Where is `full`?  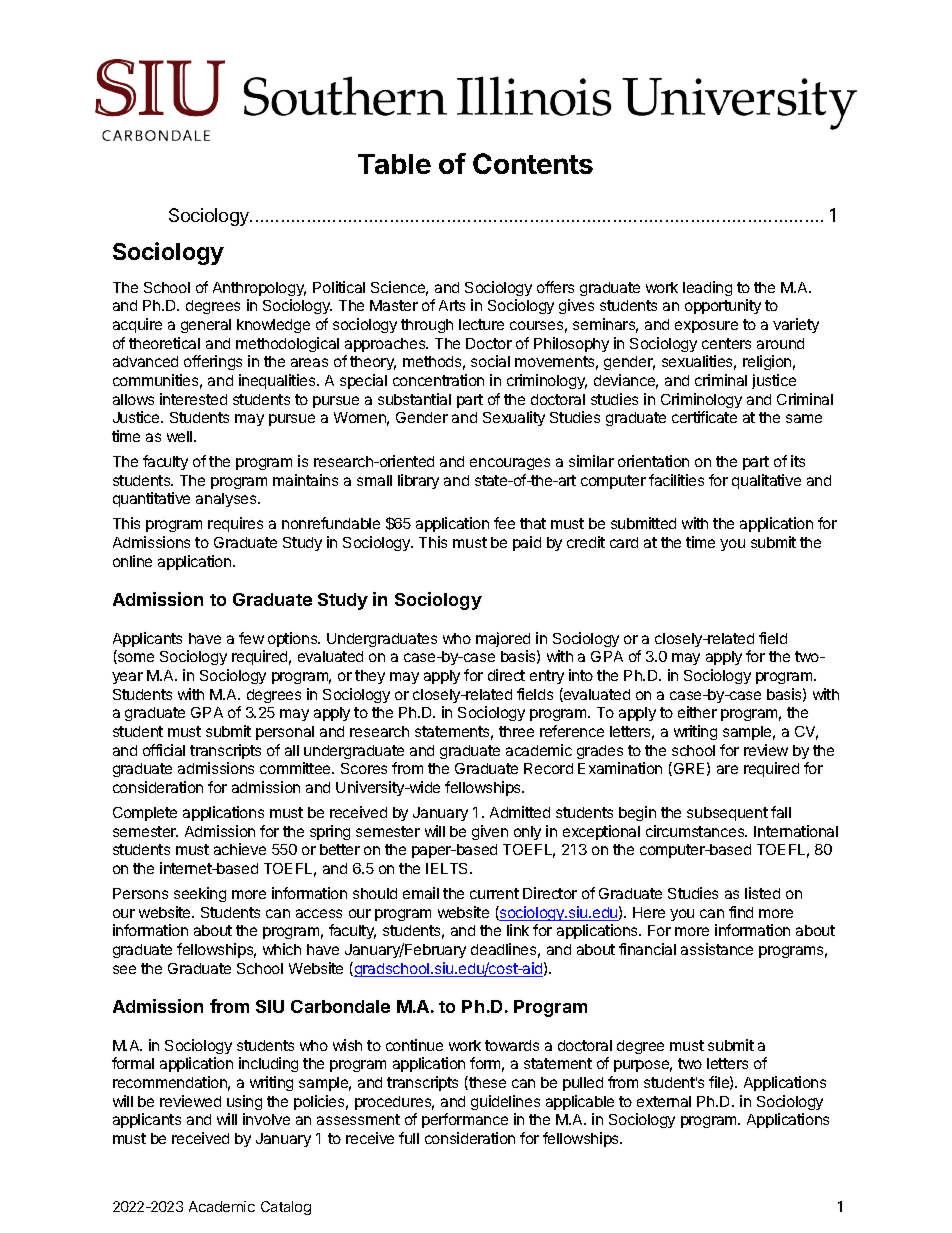 full is located at coordinates (409, 1138).
